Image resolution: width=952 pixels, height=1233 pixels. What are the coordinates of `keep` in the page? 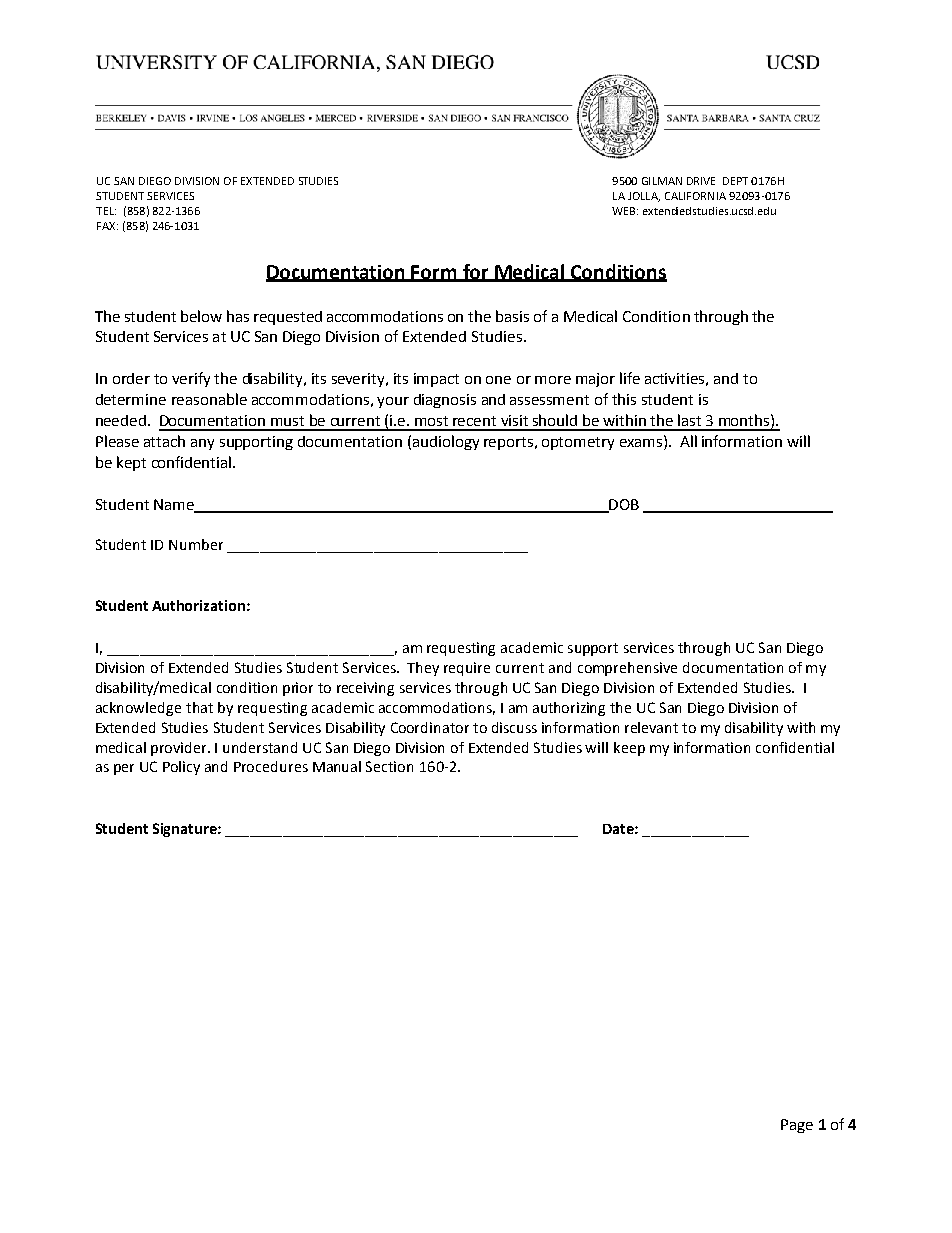 It's located at (629, 749).
